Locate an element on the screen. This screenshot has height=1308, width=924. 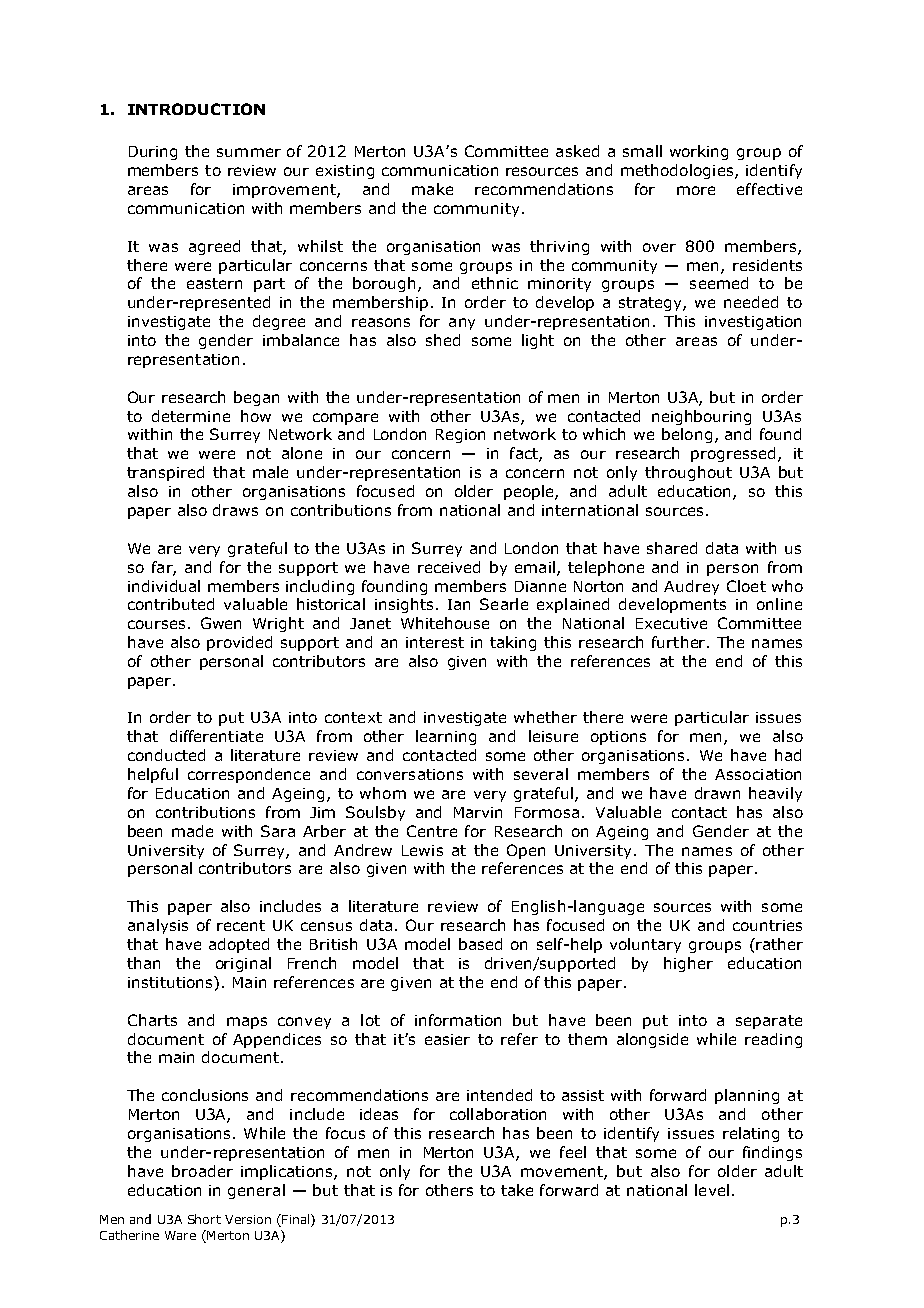
Short is located at coordinates (204, 1219).
